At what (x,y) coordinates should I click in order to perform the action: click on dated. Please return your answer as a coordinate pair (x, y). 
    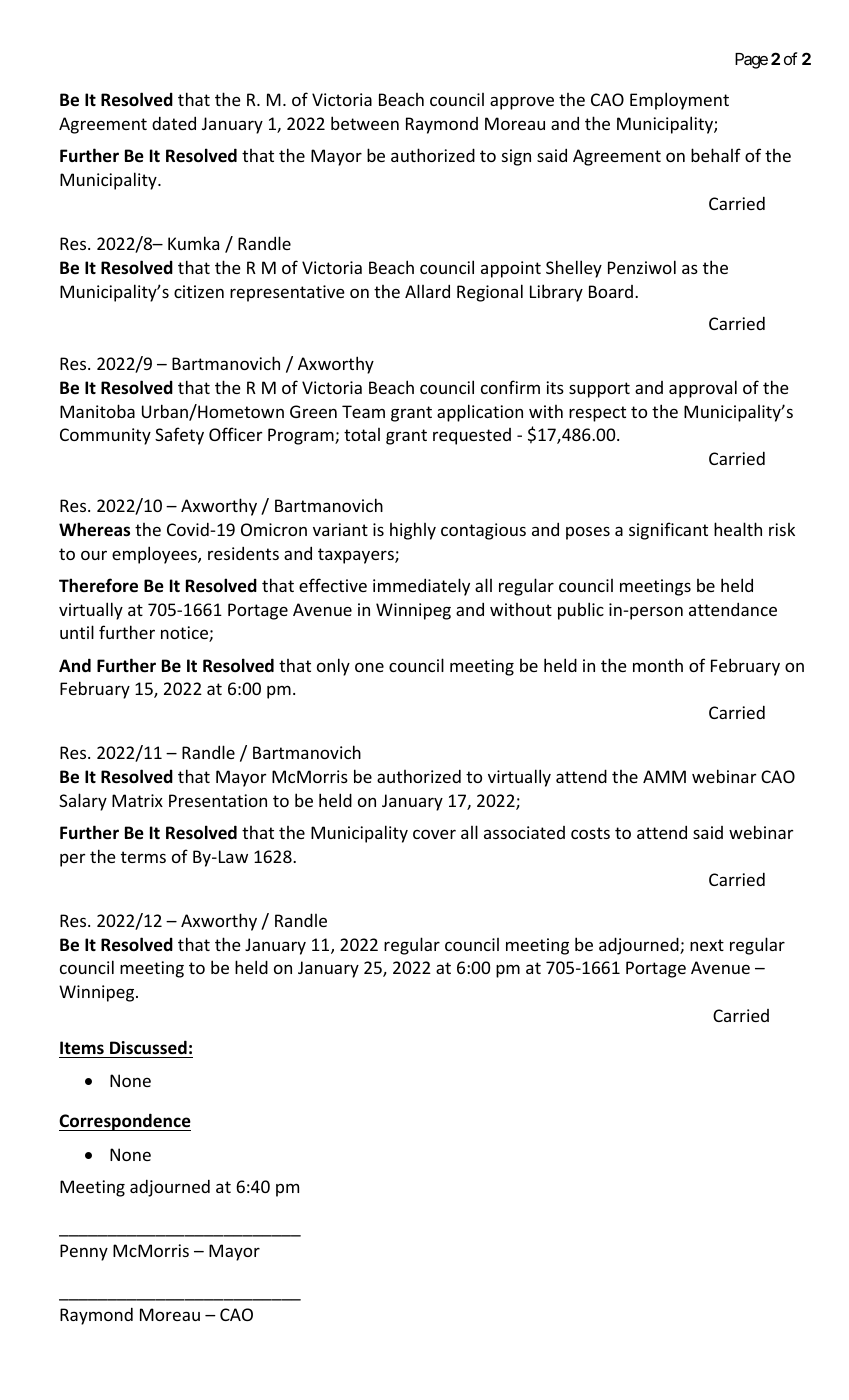
    Looking at the image, I should click on (174, 123).
